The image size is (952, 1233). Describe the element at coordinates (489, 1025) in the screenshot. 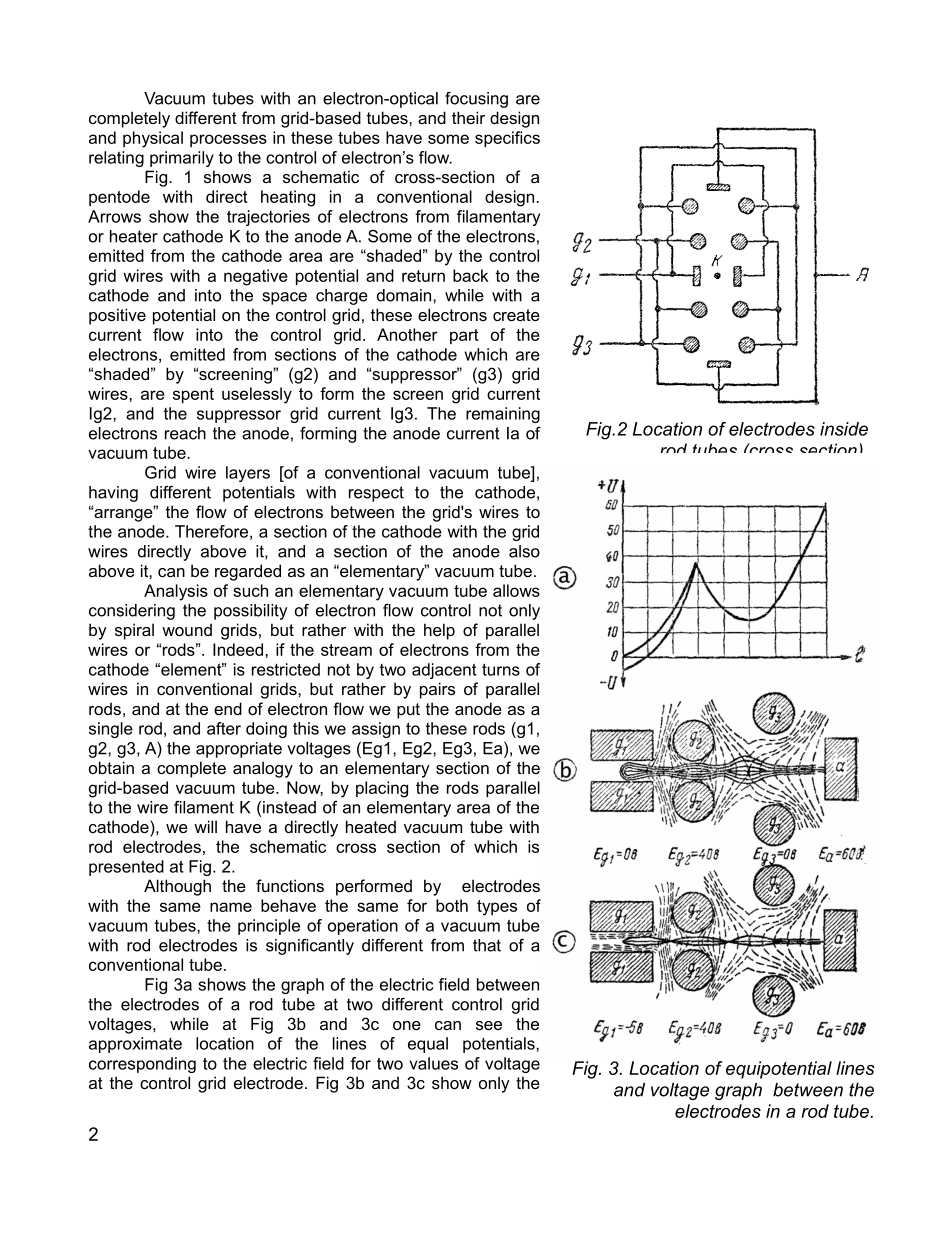

I see `see` at that location.
